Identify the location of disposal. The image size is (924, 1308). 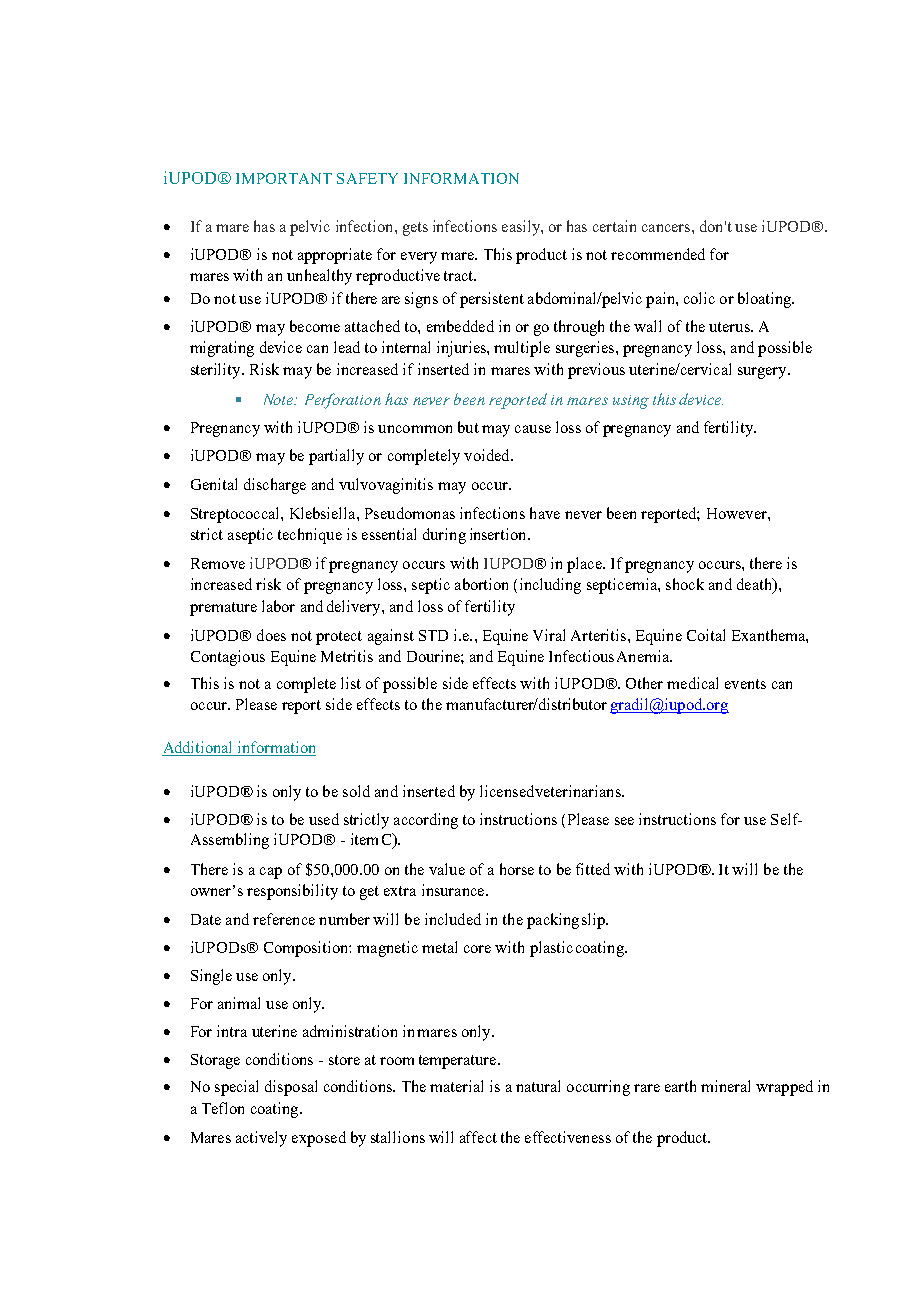
(291, 1088).
